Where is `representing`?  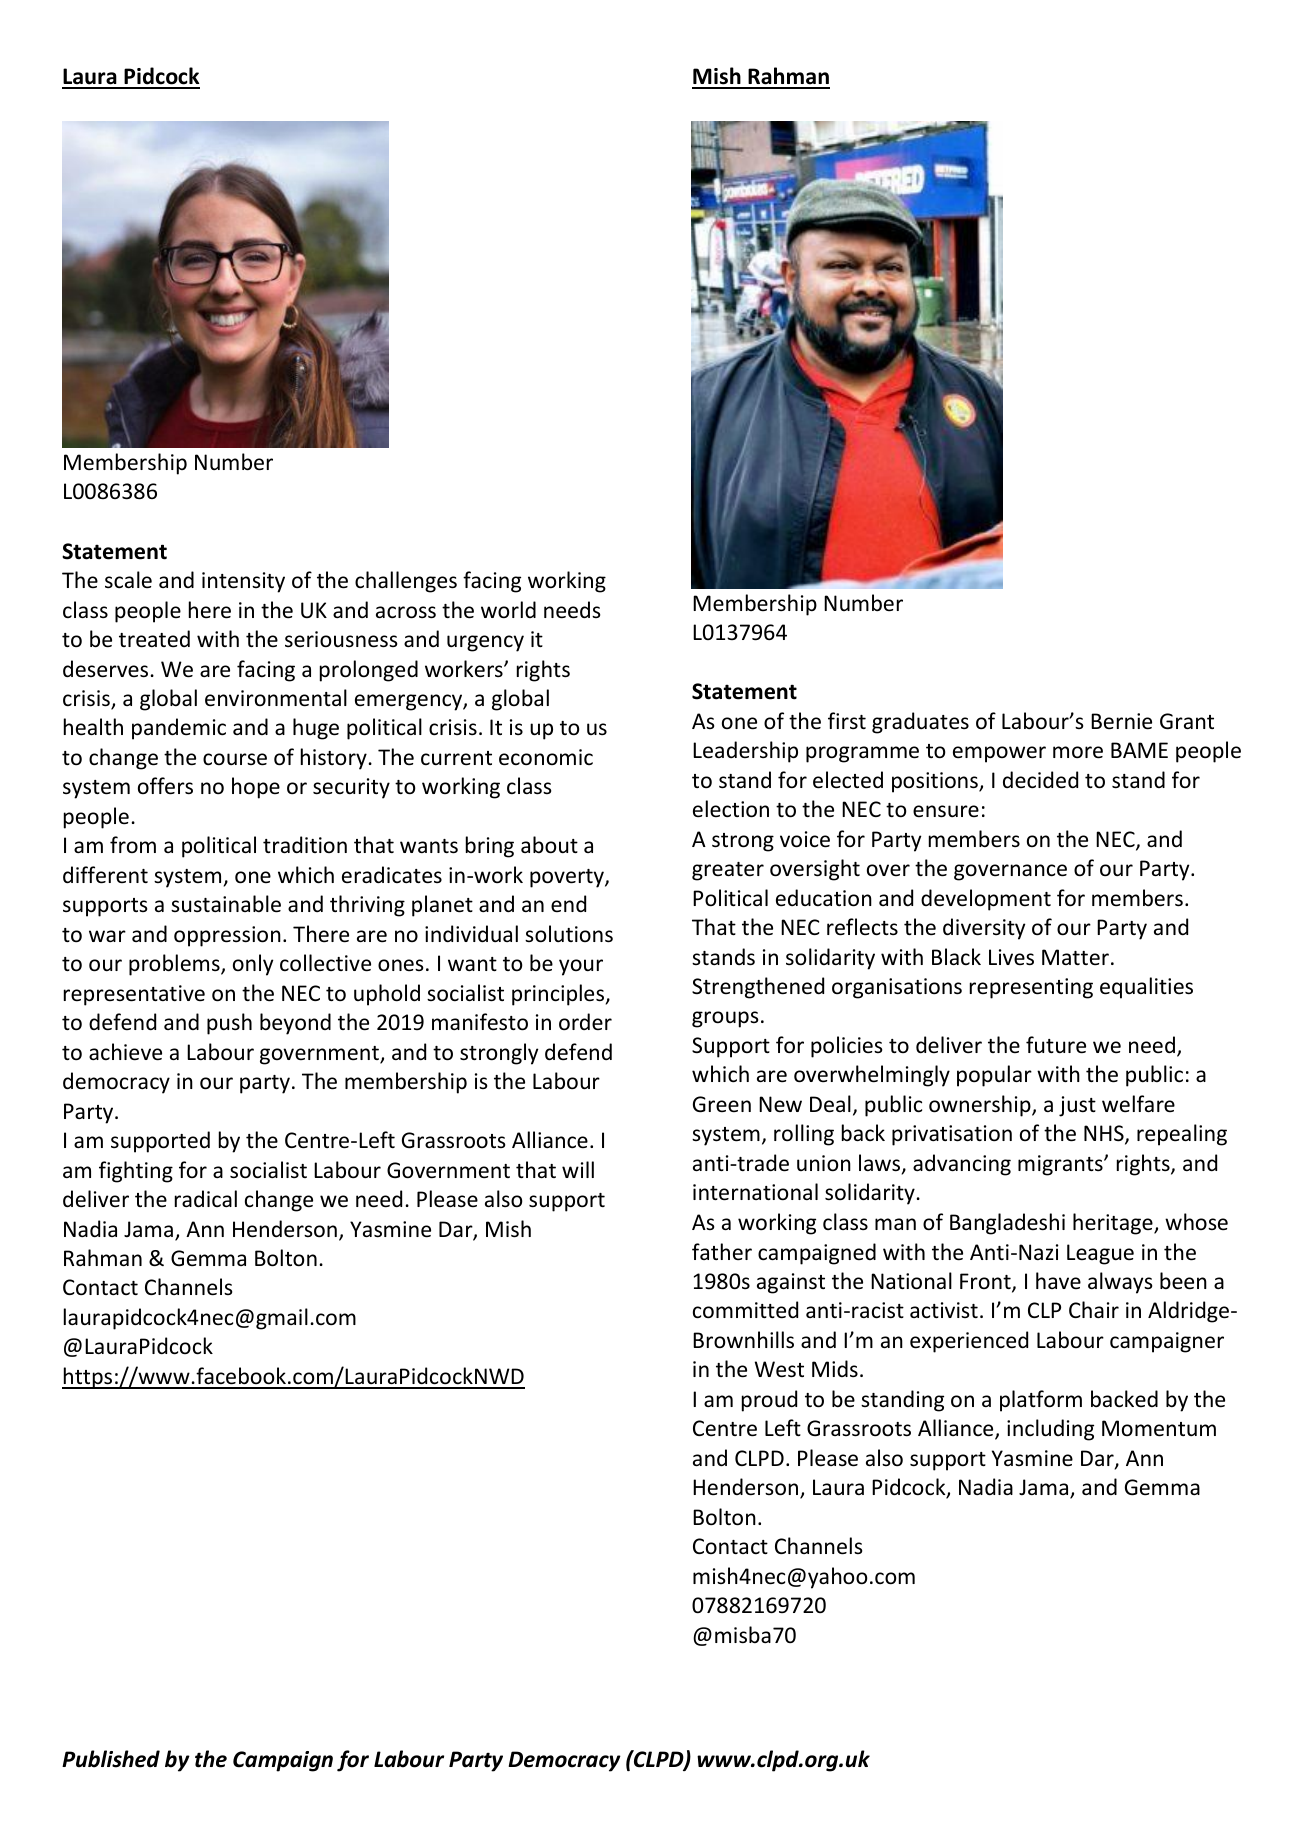 representing is located at coordinates (1031, 988).
